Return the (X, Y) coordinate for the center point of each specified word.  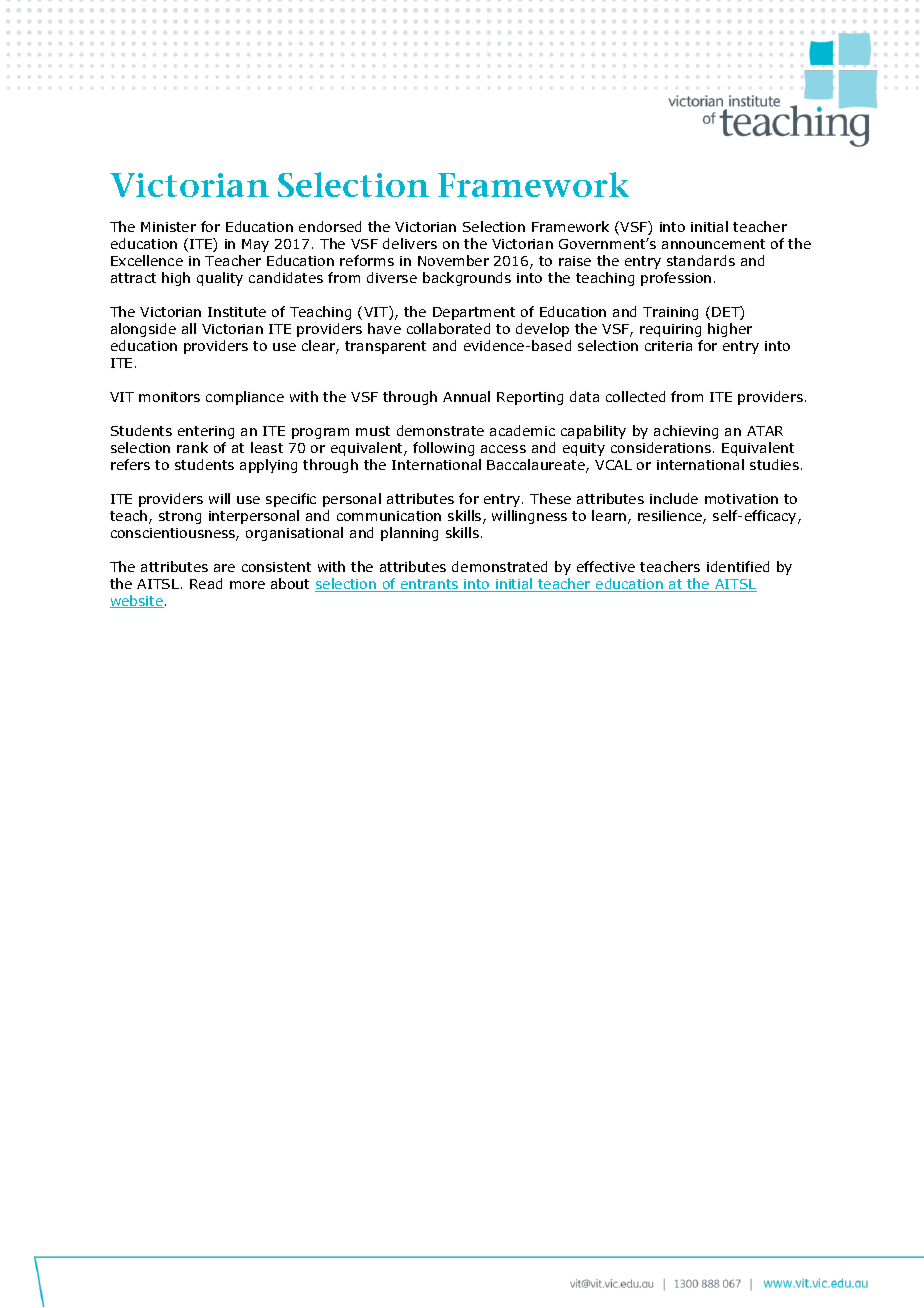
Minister (168, 227)
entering (206, 432)
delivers (410, 243)
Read (206, 583)
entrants (430, 585)
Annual (466, 396)
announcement (713, 244)
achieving (686, 432)
